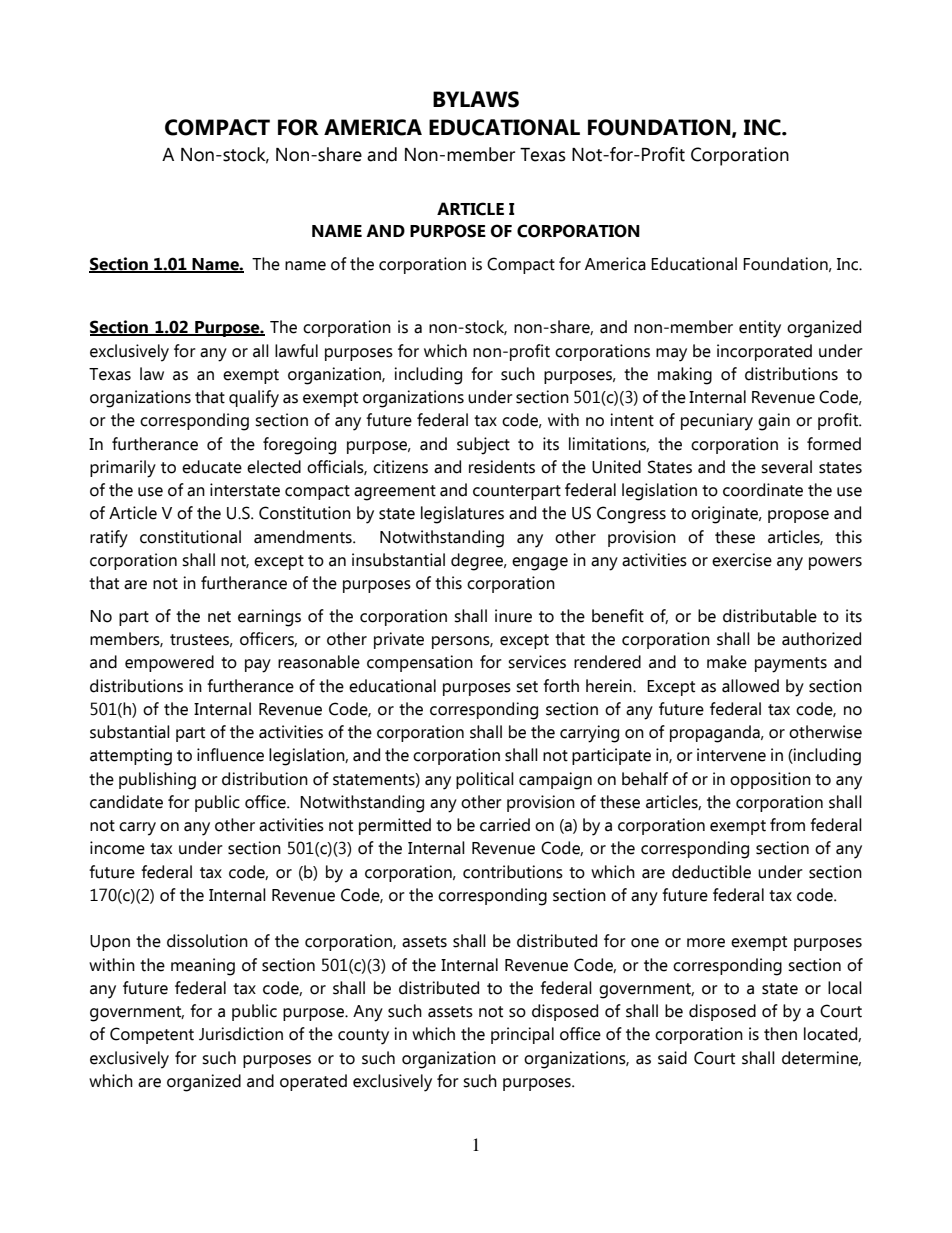 The height and width of the page is (1233, 952). What do you see at coordinates (241, 1034) in the page?
I see `Jurisdiction` at bounding box center [241, 1034].
